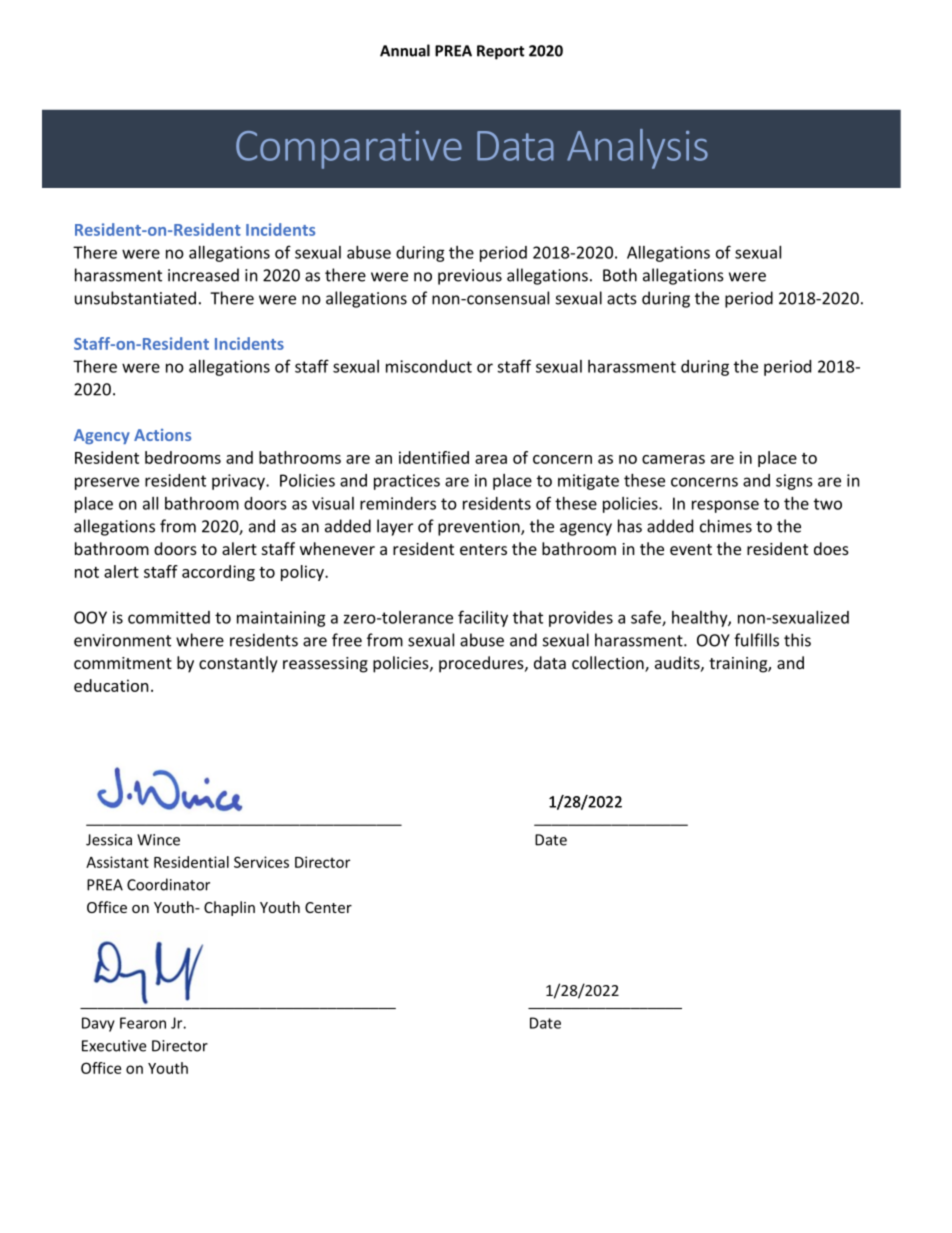  I want to click on enters, so click(483, 549).
